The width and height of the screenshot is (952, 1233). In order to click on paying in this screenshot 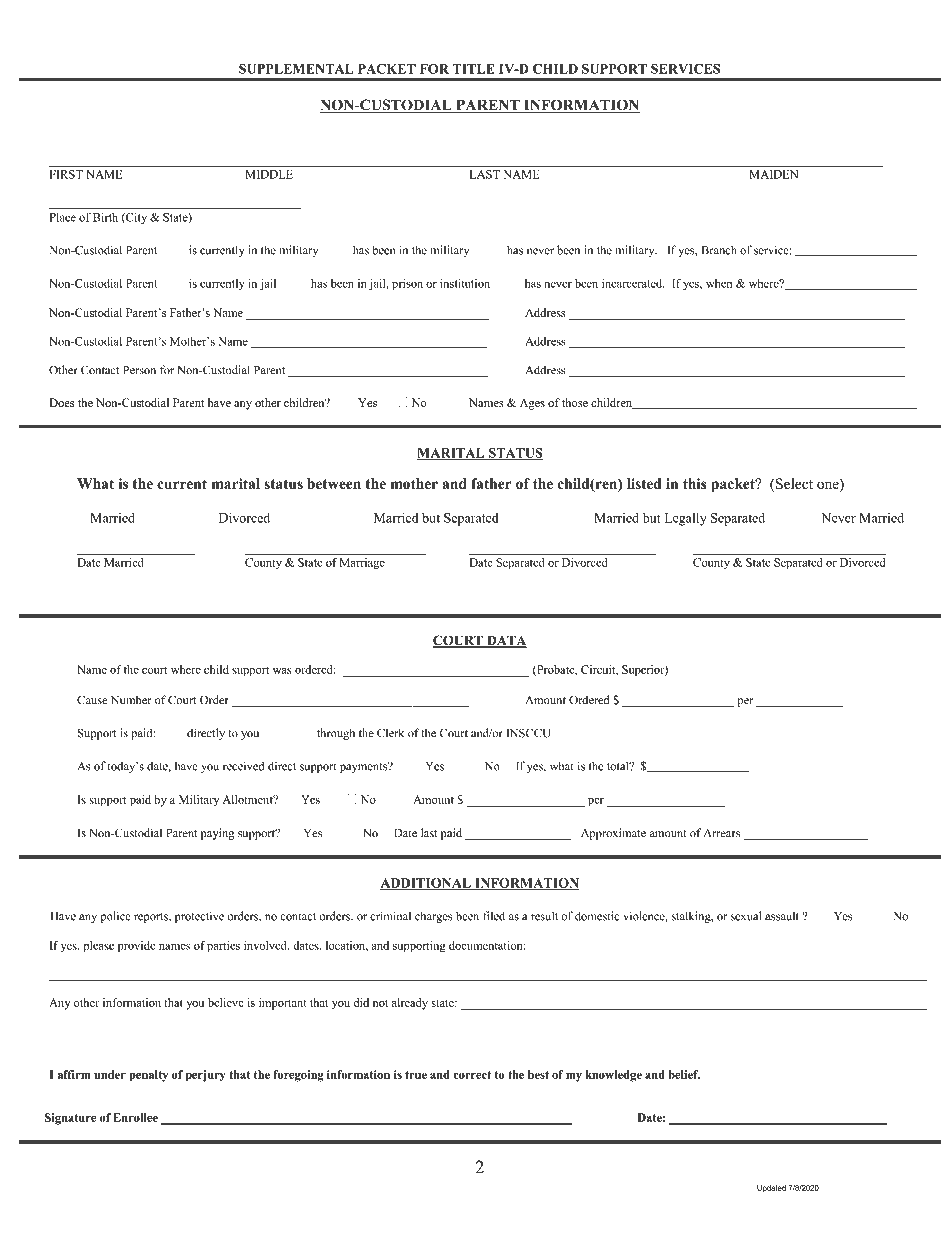, I will do `click(218, 834)`.
